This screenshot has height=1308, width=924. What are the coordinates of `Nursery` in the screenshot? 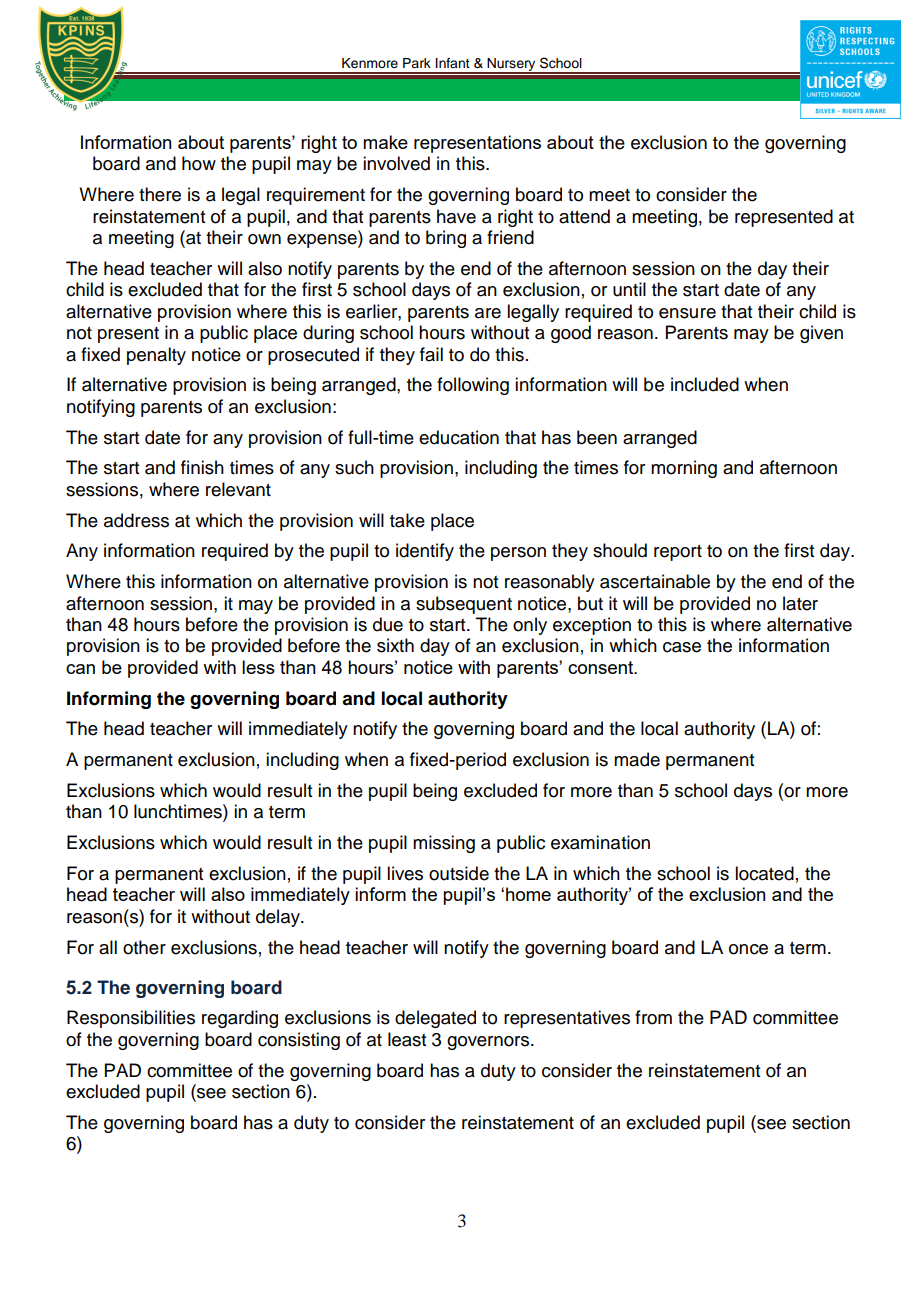 It's located at (512, 66).
